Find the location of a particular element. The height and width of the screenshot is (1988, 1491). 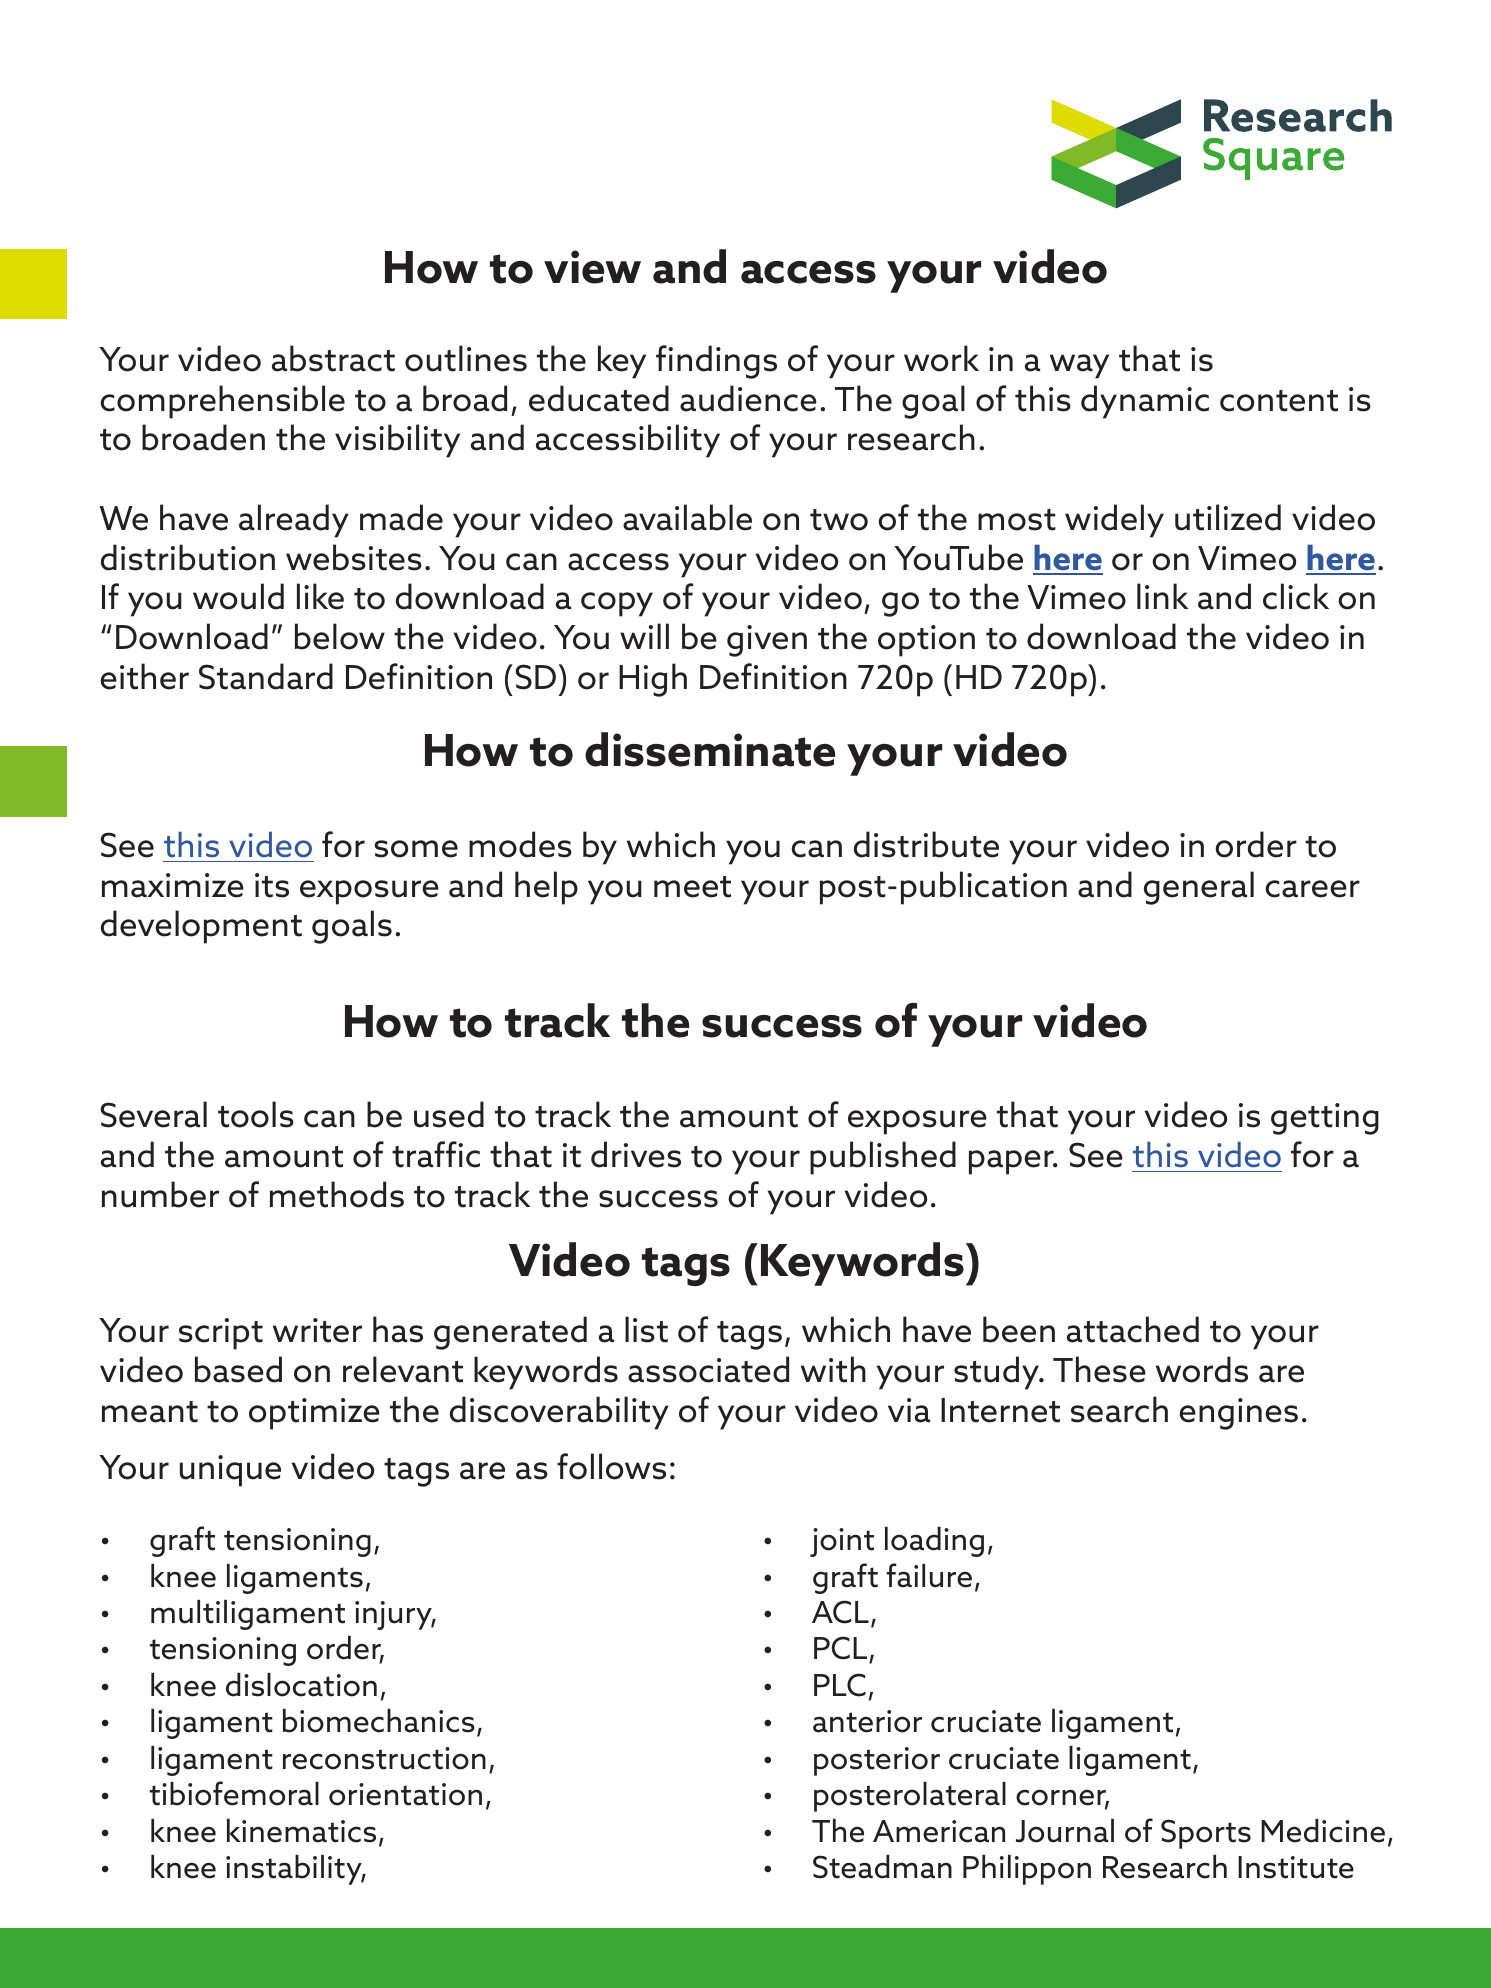

kinematics is located at coordinates (301, 1831).
